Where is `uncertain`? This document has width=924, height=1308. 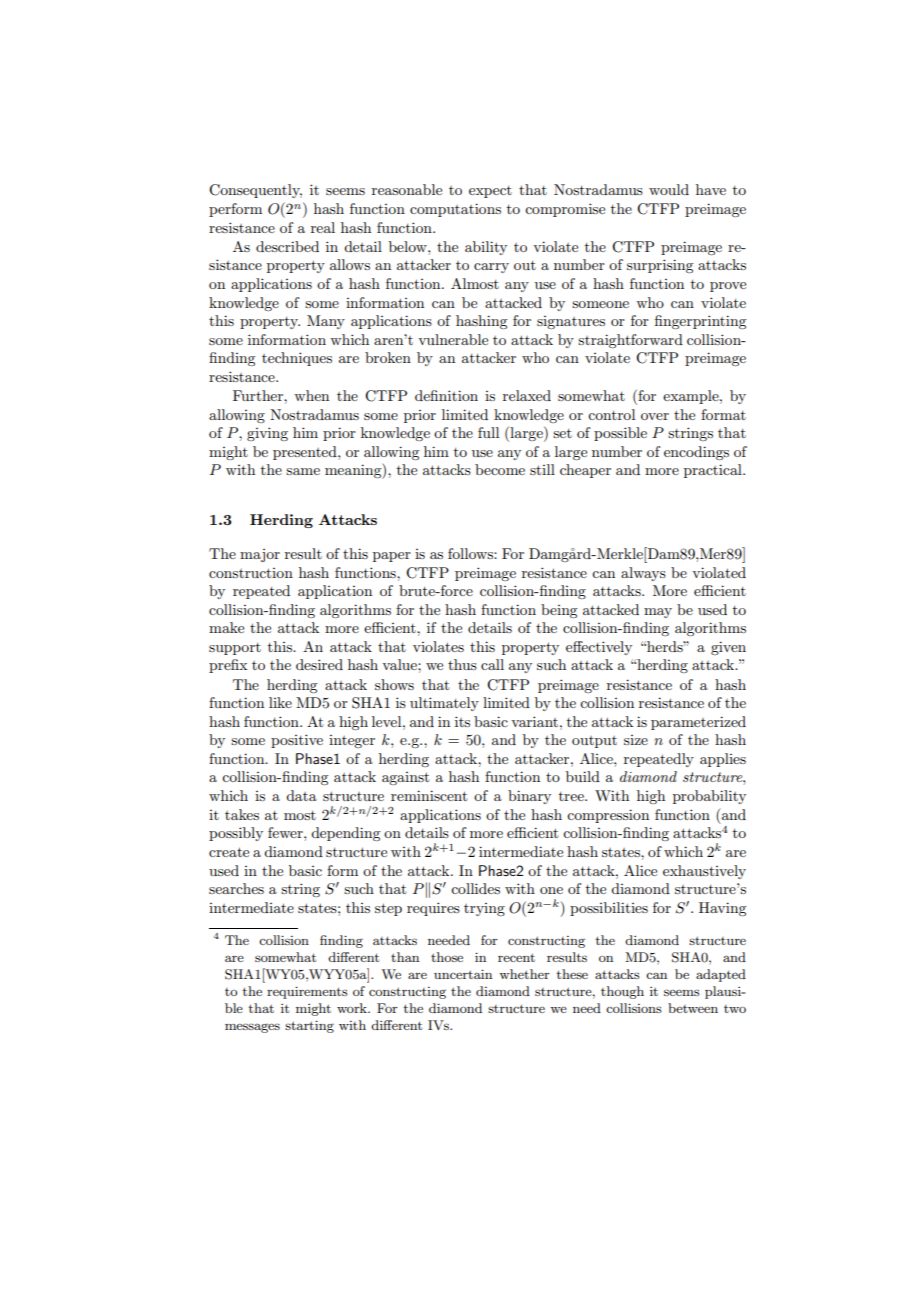 uncertain is located at coordinates (463, 974).
